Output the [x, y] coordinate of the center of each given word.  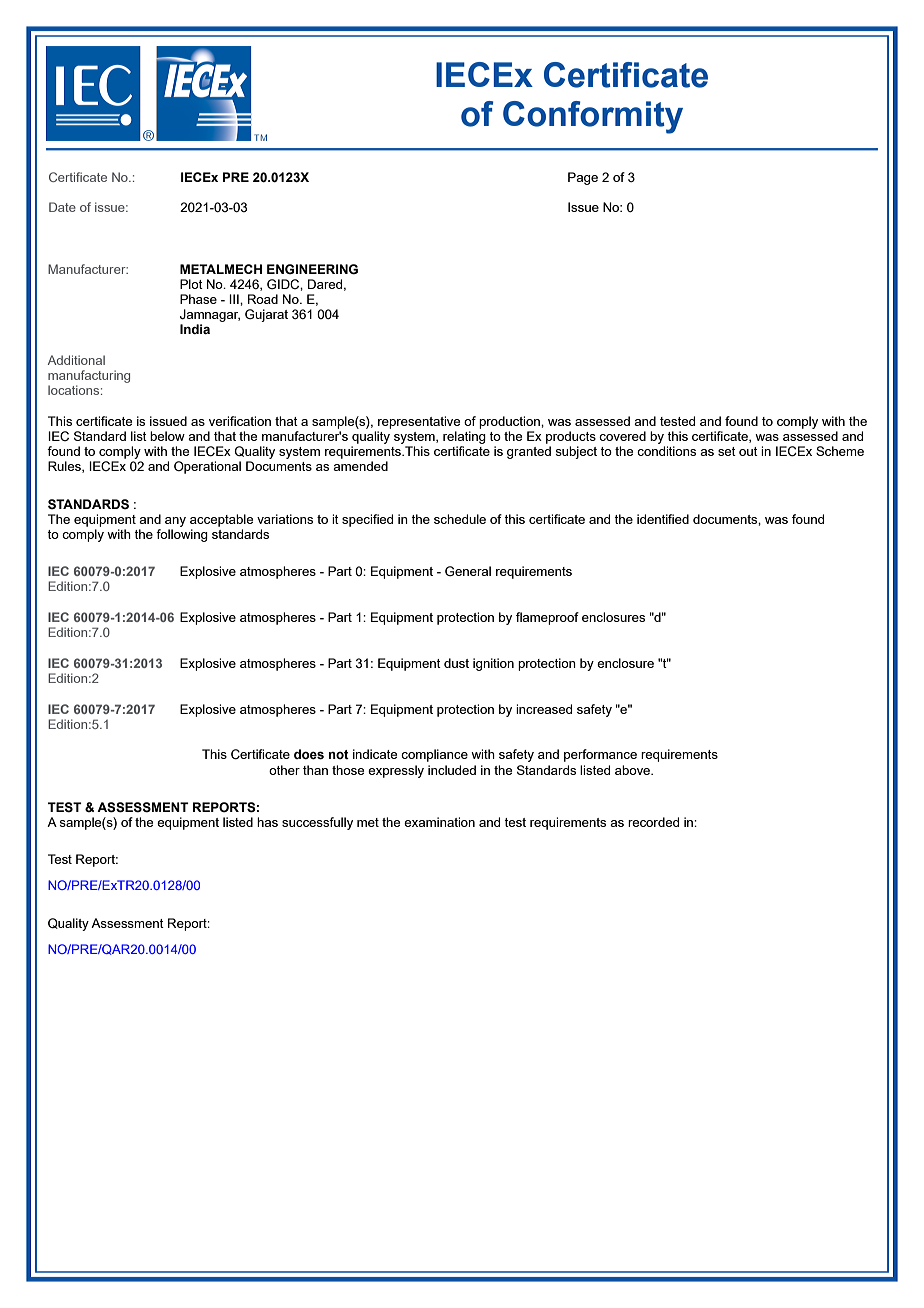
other [284, 770]
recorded [653, 822]
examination [439, 822]
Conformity [593, 117]
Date [62, 207]
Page [583, 178]
